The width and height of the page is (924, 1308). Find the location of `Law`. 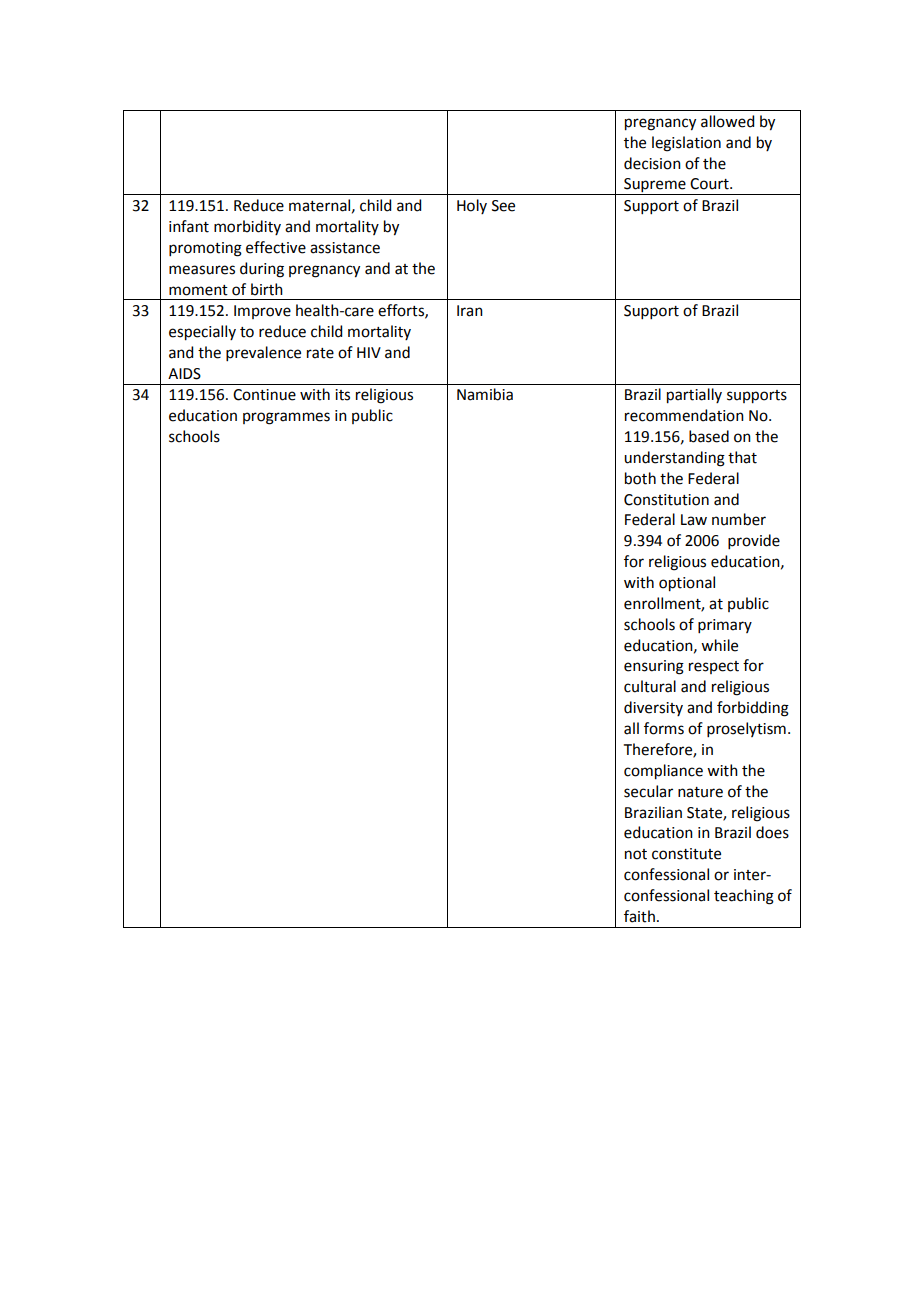

Law is located at coordinates (694, 520).
